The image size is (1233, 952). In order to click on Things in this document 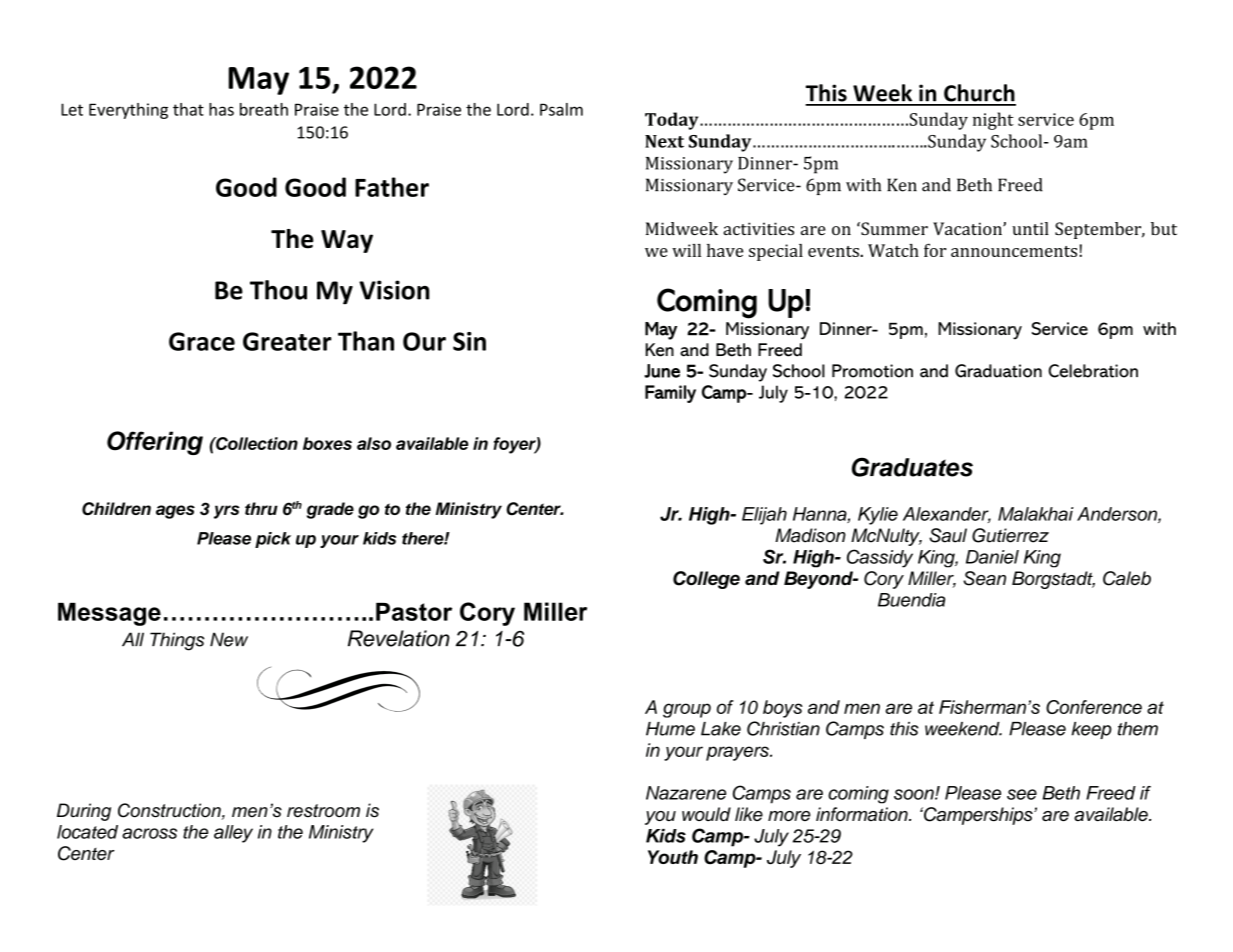, I will do `click(177, 641)`.
